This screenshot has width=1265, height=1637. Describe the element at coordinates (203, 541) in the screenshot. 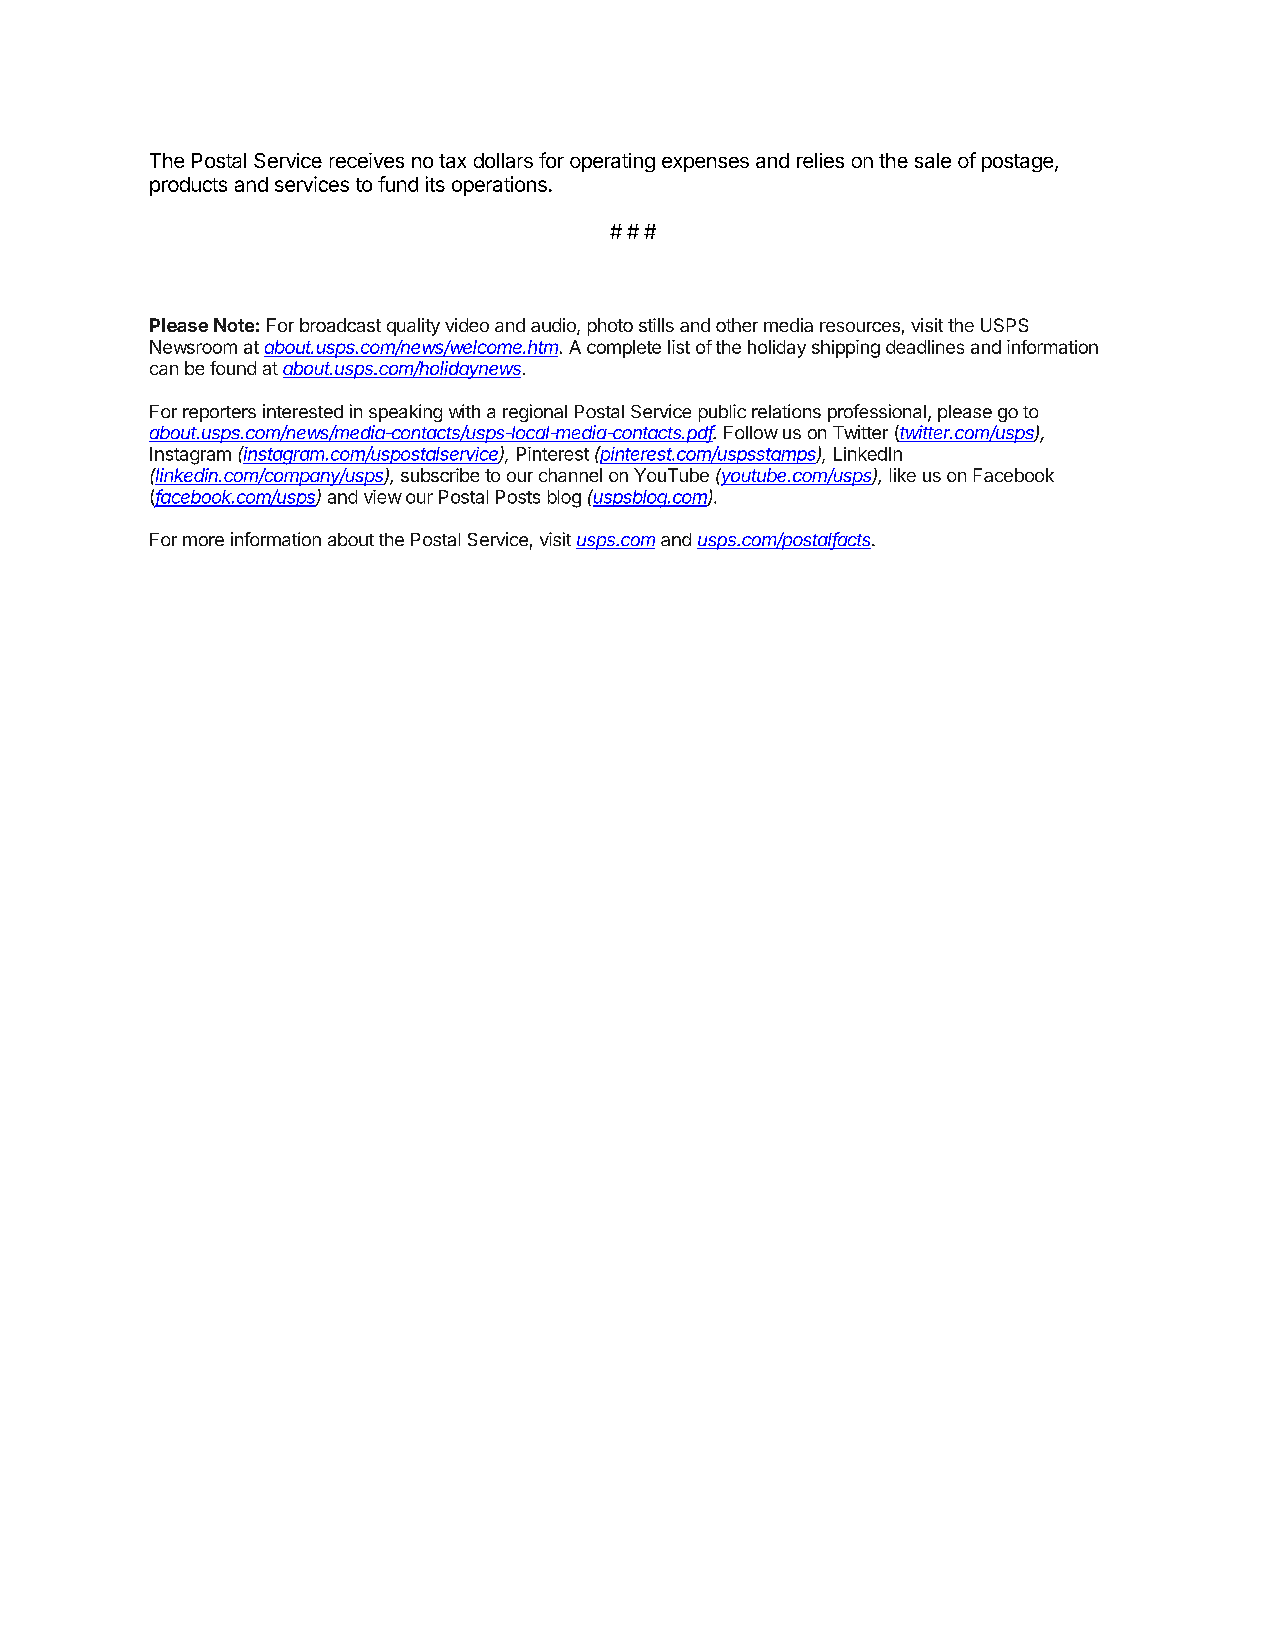

I see `more` at that location.
